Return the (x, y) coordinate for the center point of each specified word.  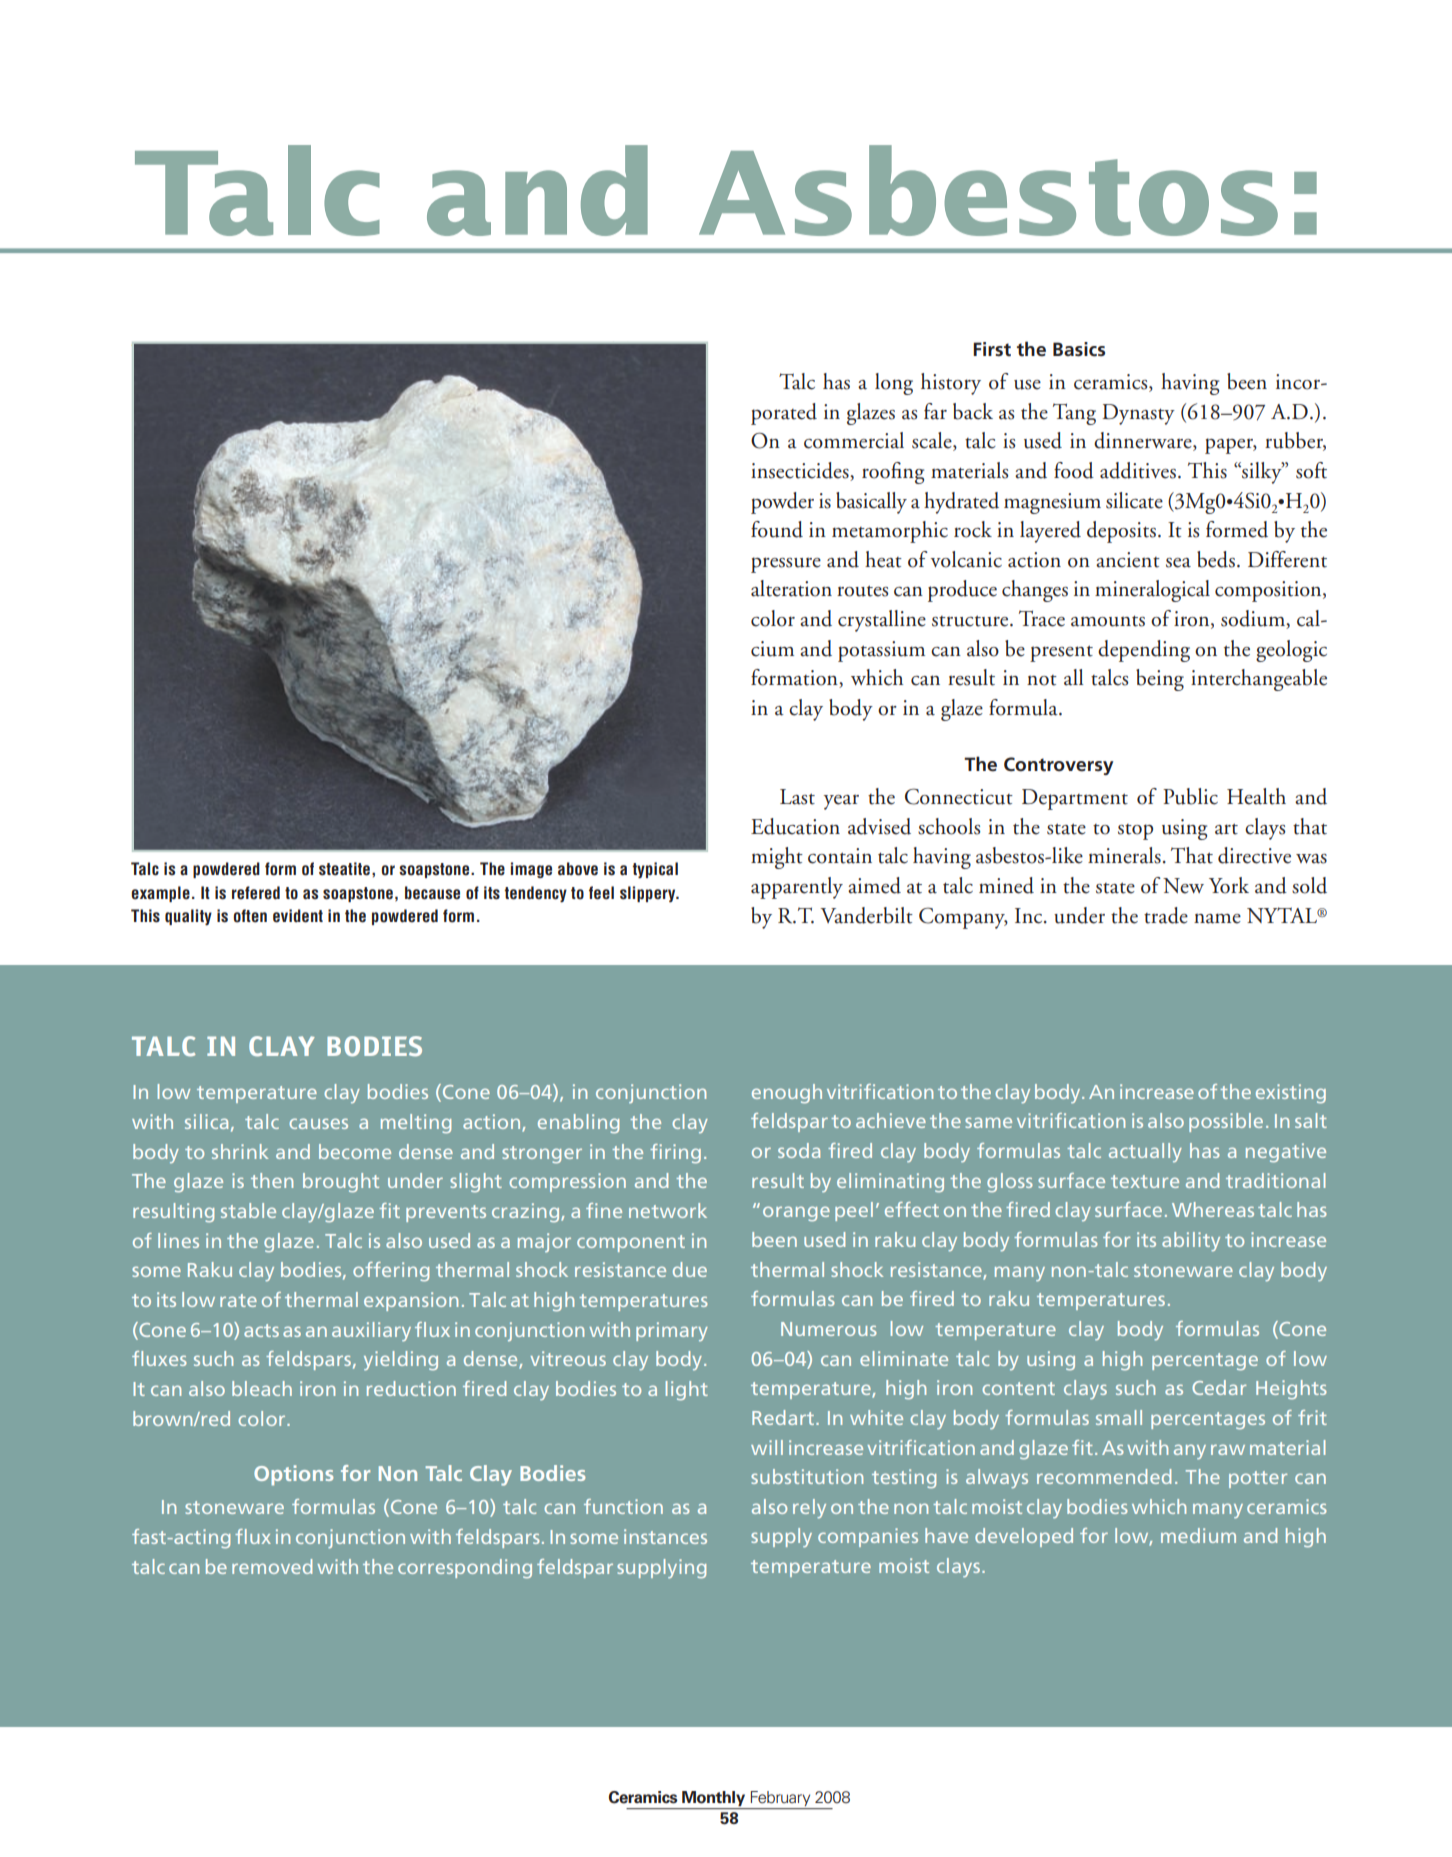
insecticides (801, 471)
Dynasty (1138, 414)
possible (1226, 1122)
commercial (854, 440)
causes (318, 1123)
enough (787, 1094)
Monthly (713, 1798)
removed (272, 1566)
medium (1198, 1535)
